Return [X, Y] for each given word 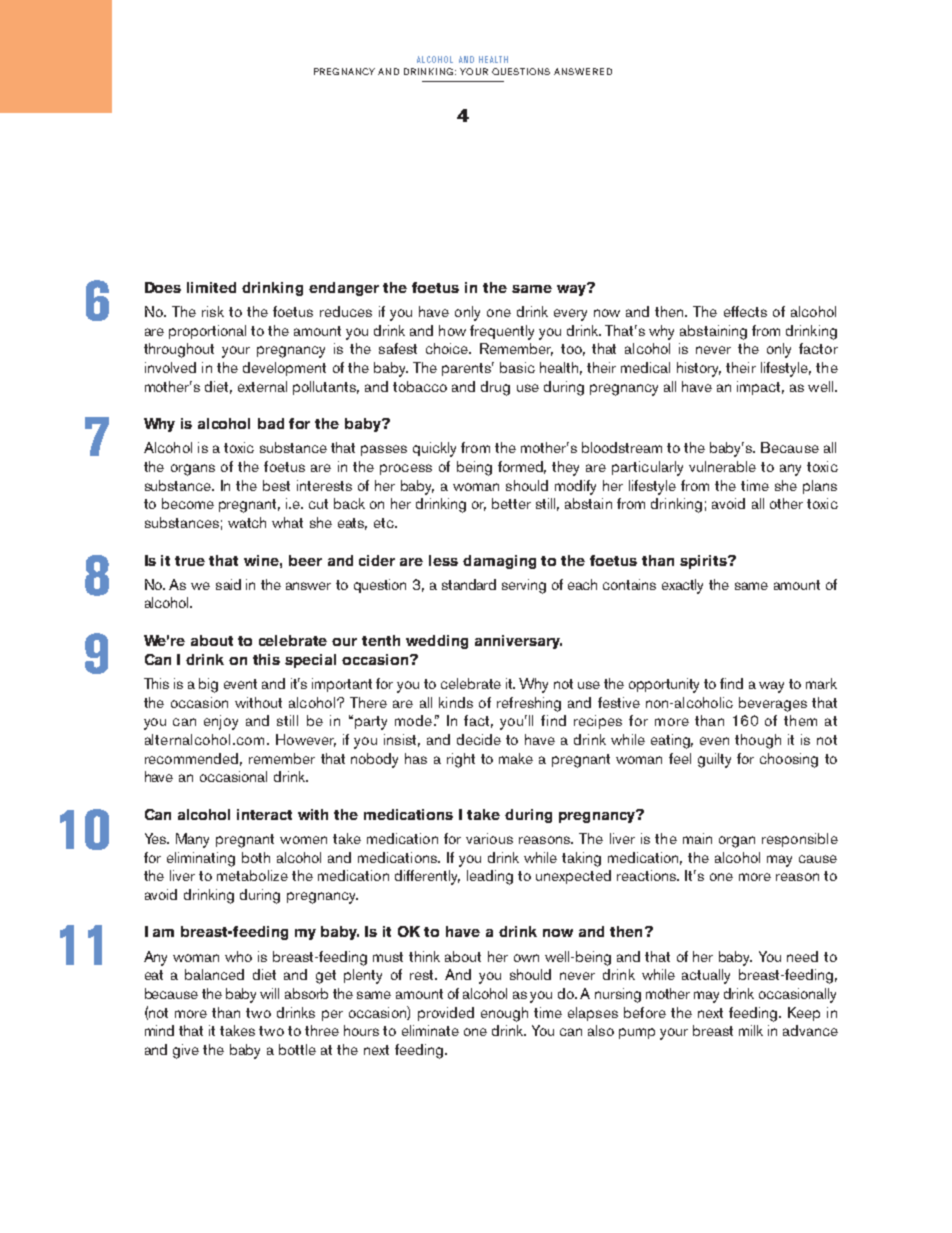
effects [745, 311]
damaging [499, 562]
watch [247, 522]
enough [504, 1014]
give [186, 1051]
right [461, 760]
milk [751, 1030]
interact [264, 814]
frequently [502, 332]
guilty [714, 760]
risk [213, 311]
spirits [704, 562]
